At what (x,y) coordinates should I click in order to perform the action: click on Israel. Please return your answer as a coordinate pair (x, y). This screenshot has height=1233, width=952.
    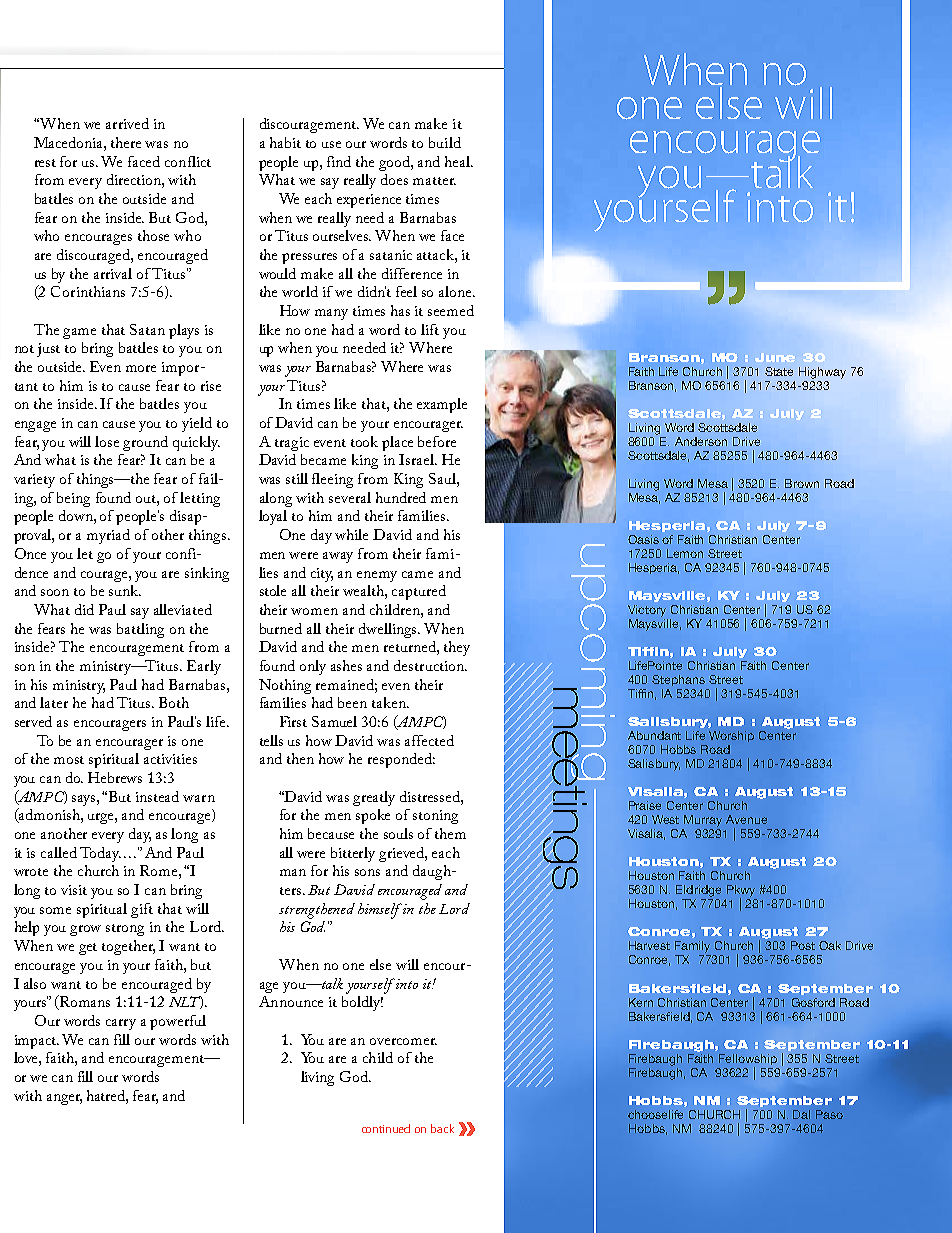
    Looking at the image, I should click on (417, 459).
